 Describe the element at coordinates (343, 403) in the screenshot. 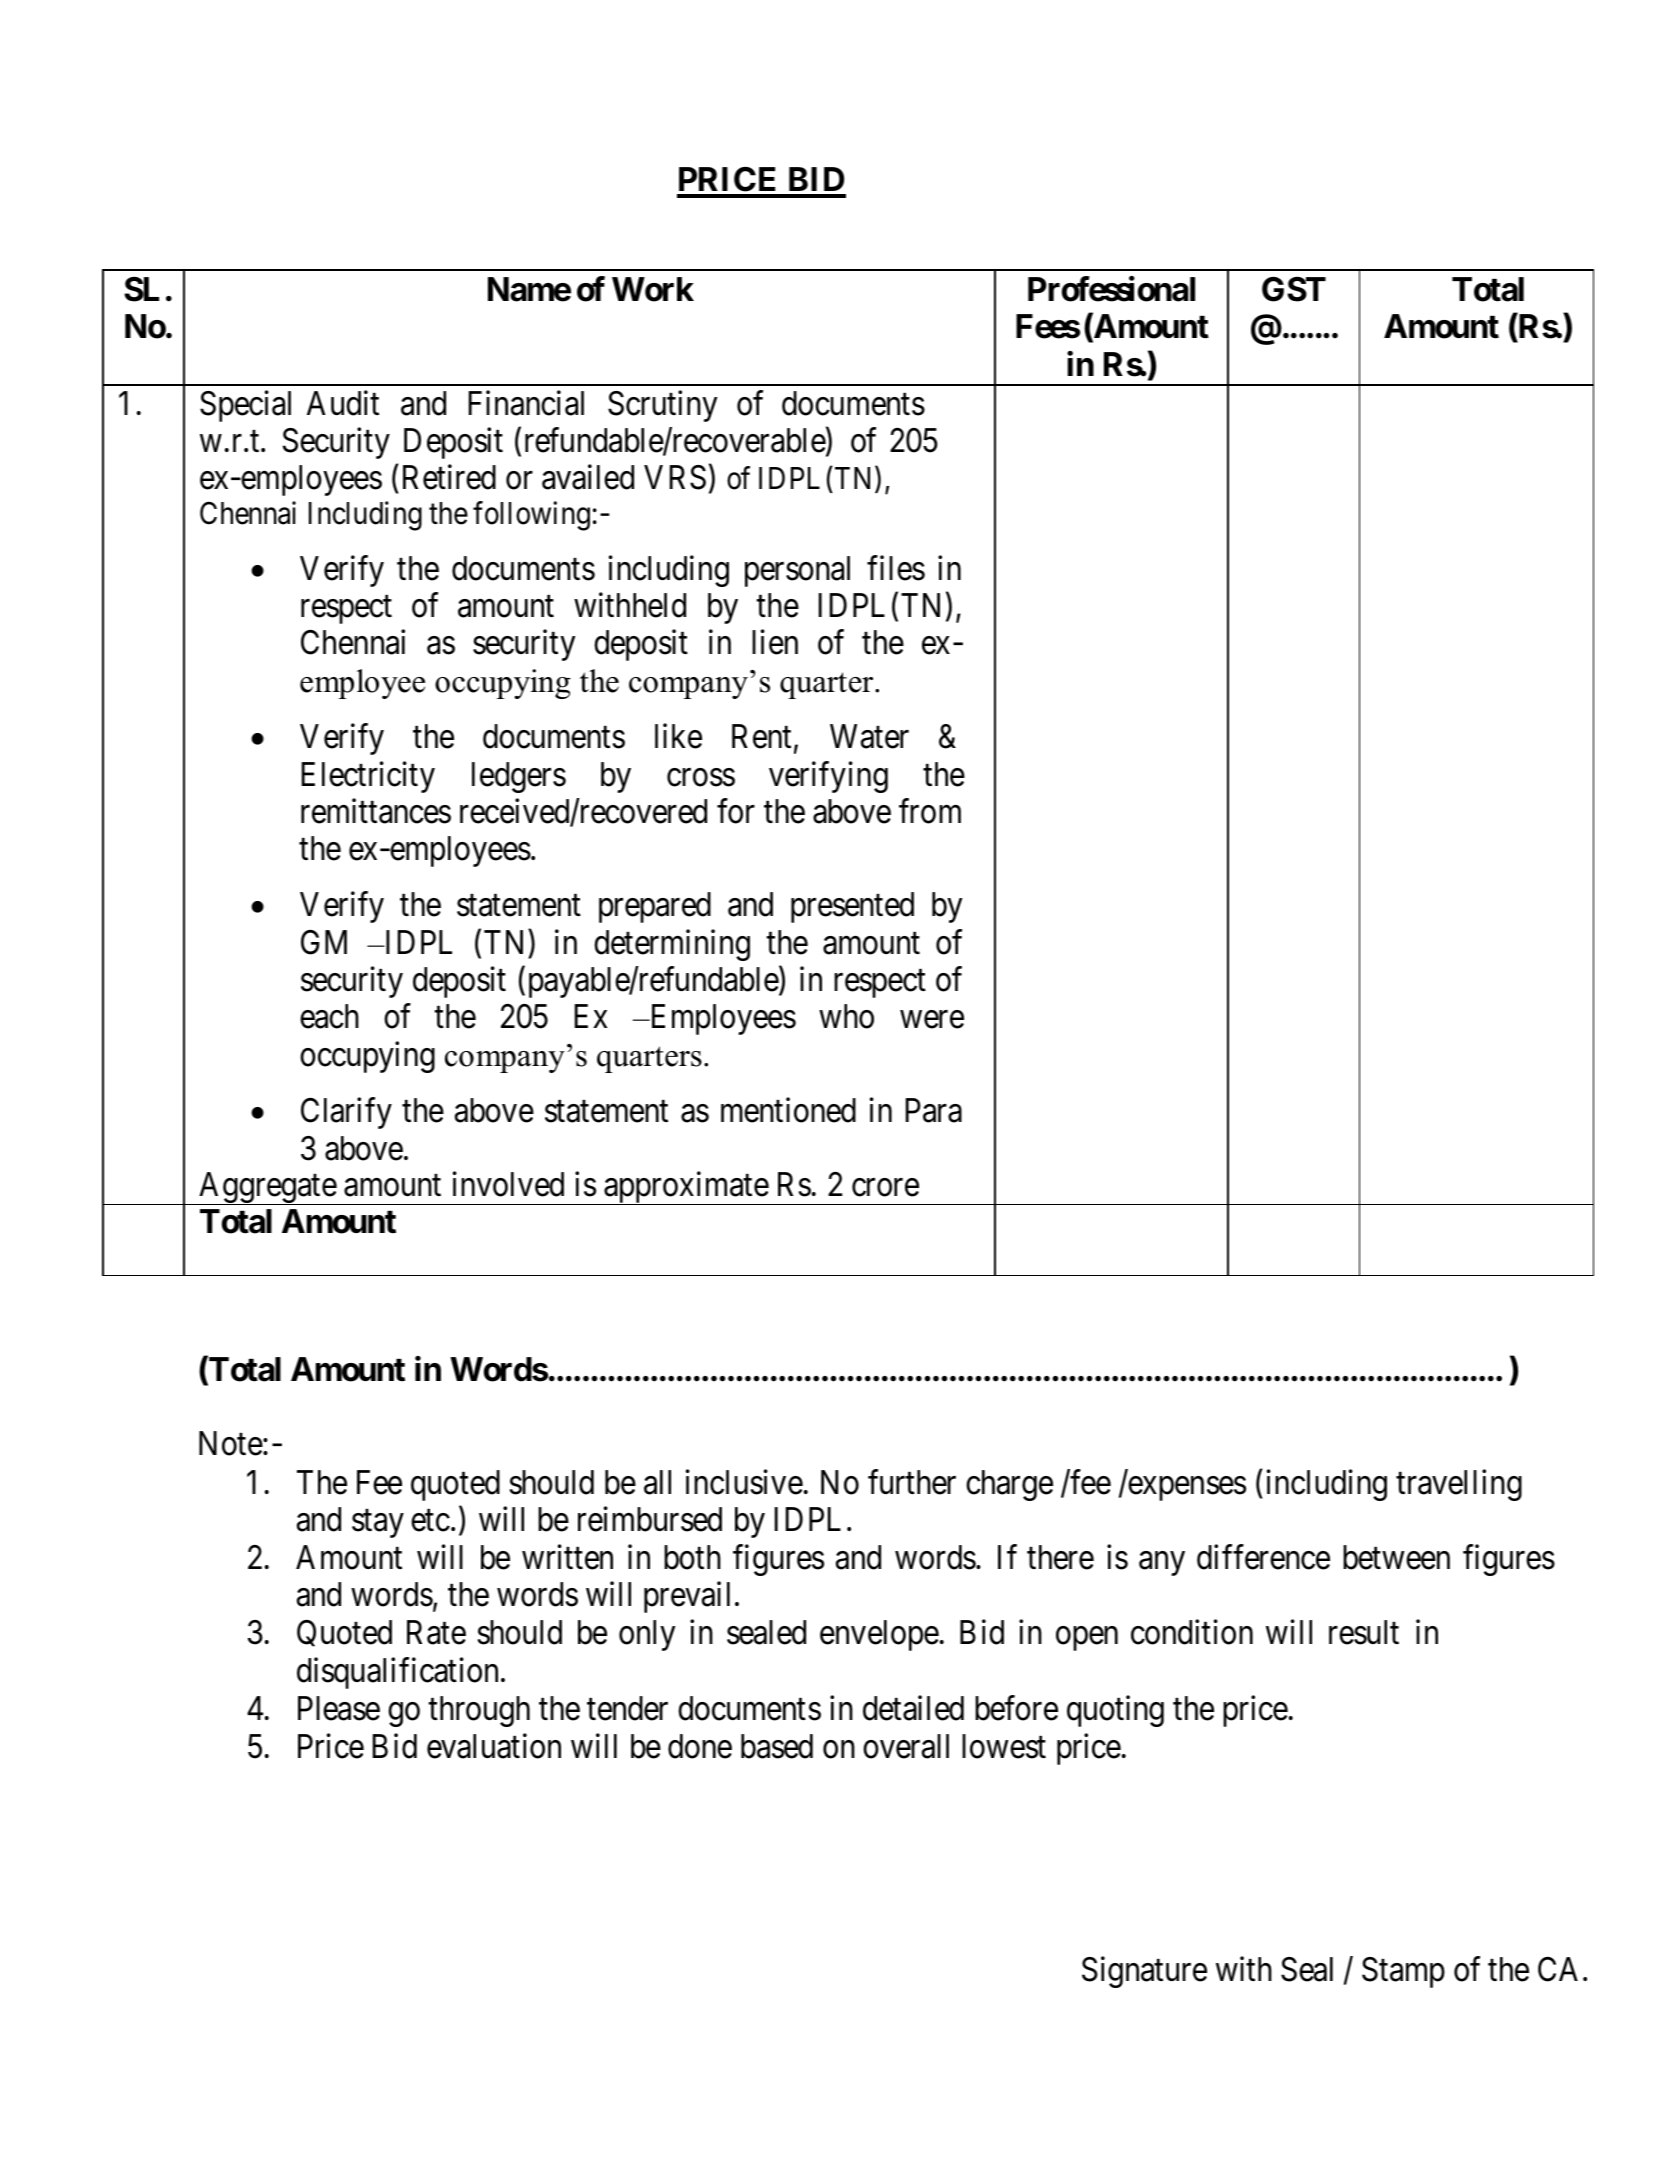

I see `Audit` at that location.
